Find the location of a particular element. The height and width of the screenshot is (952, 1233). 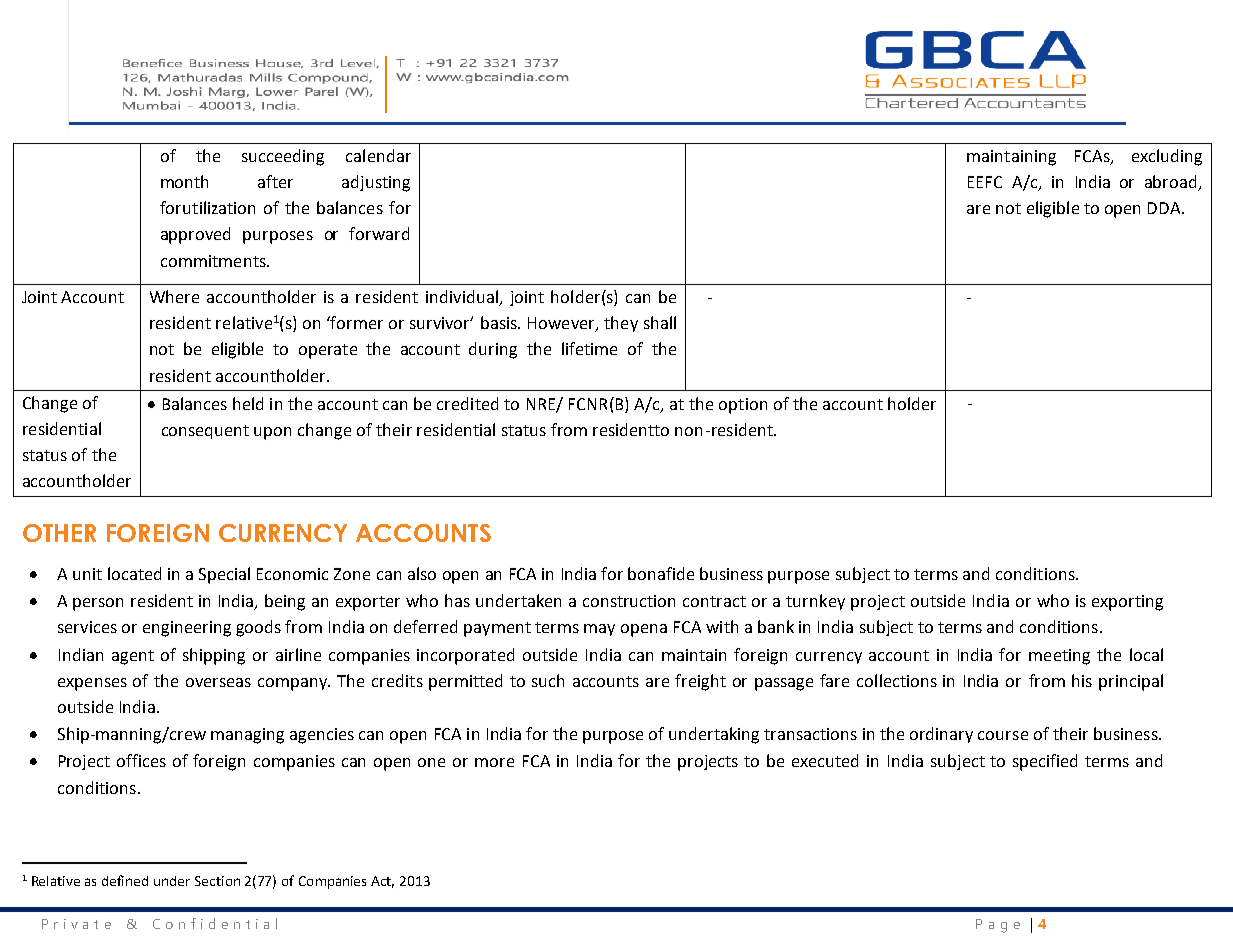

specified is located at coordinates (1045, 762).
